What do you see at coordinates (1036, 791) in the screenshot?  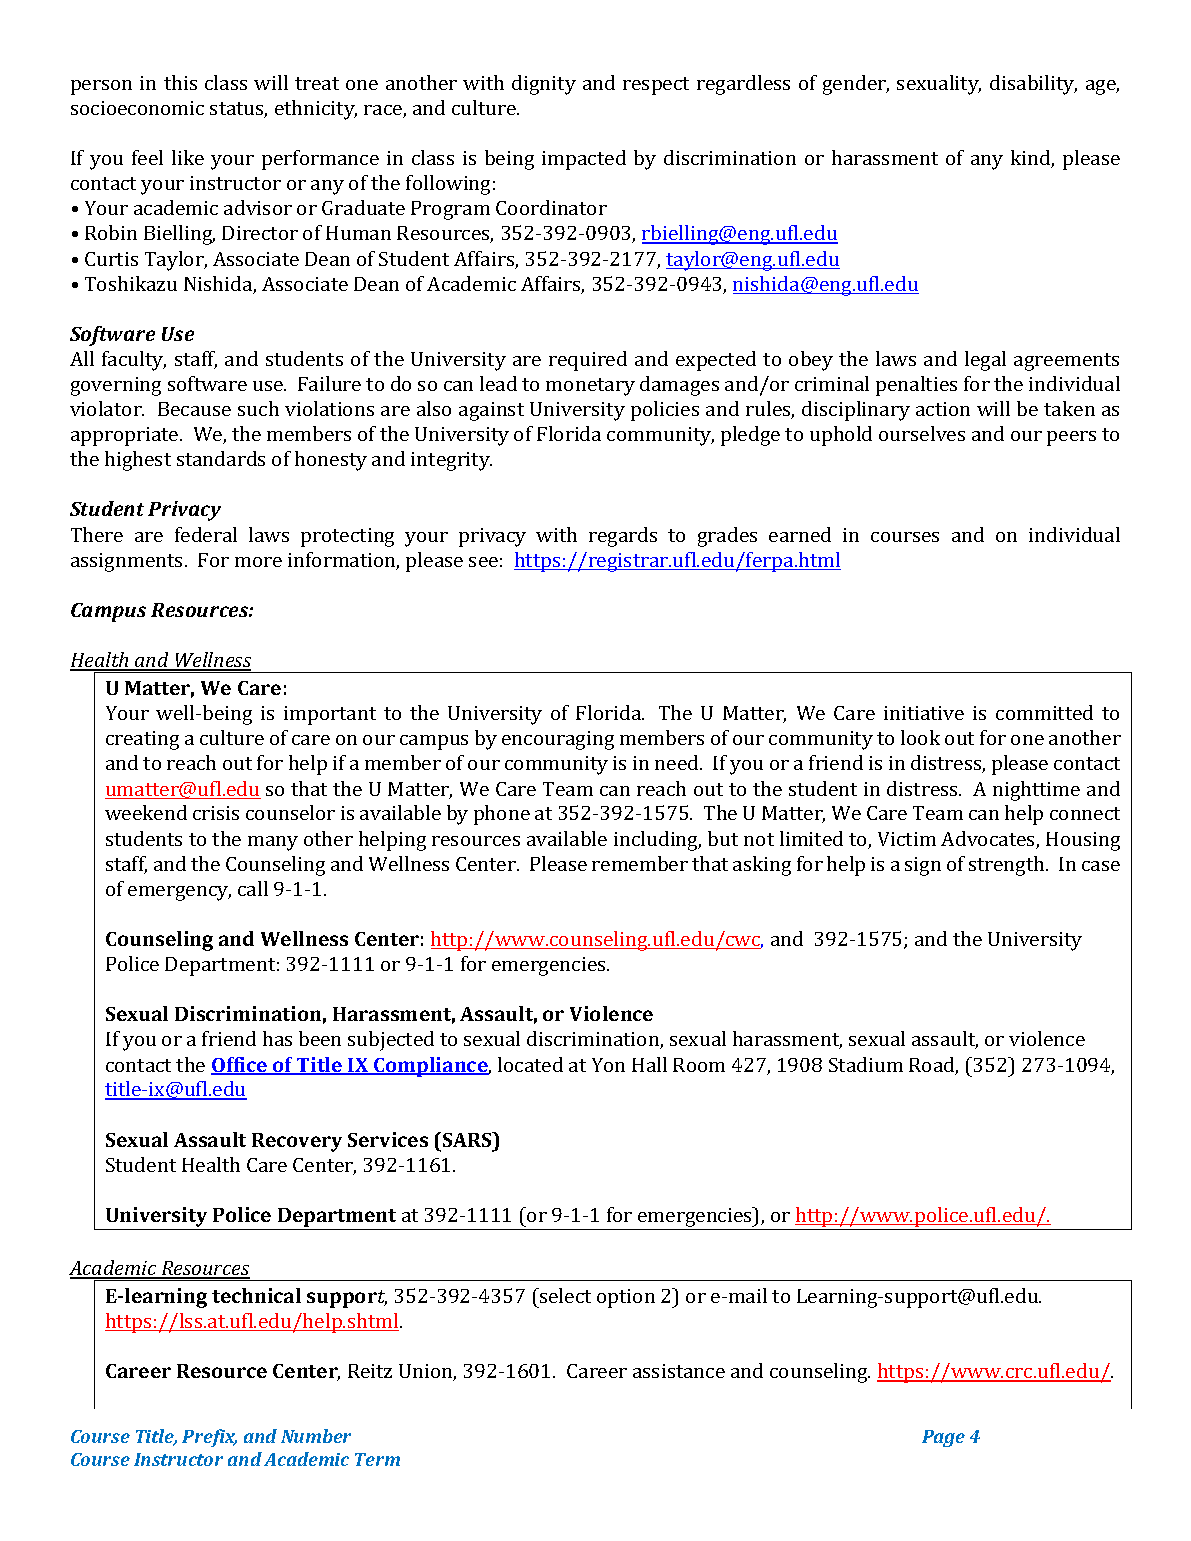 I see `nighttime` at bounding box center [1036, 791].
